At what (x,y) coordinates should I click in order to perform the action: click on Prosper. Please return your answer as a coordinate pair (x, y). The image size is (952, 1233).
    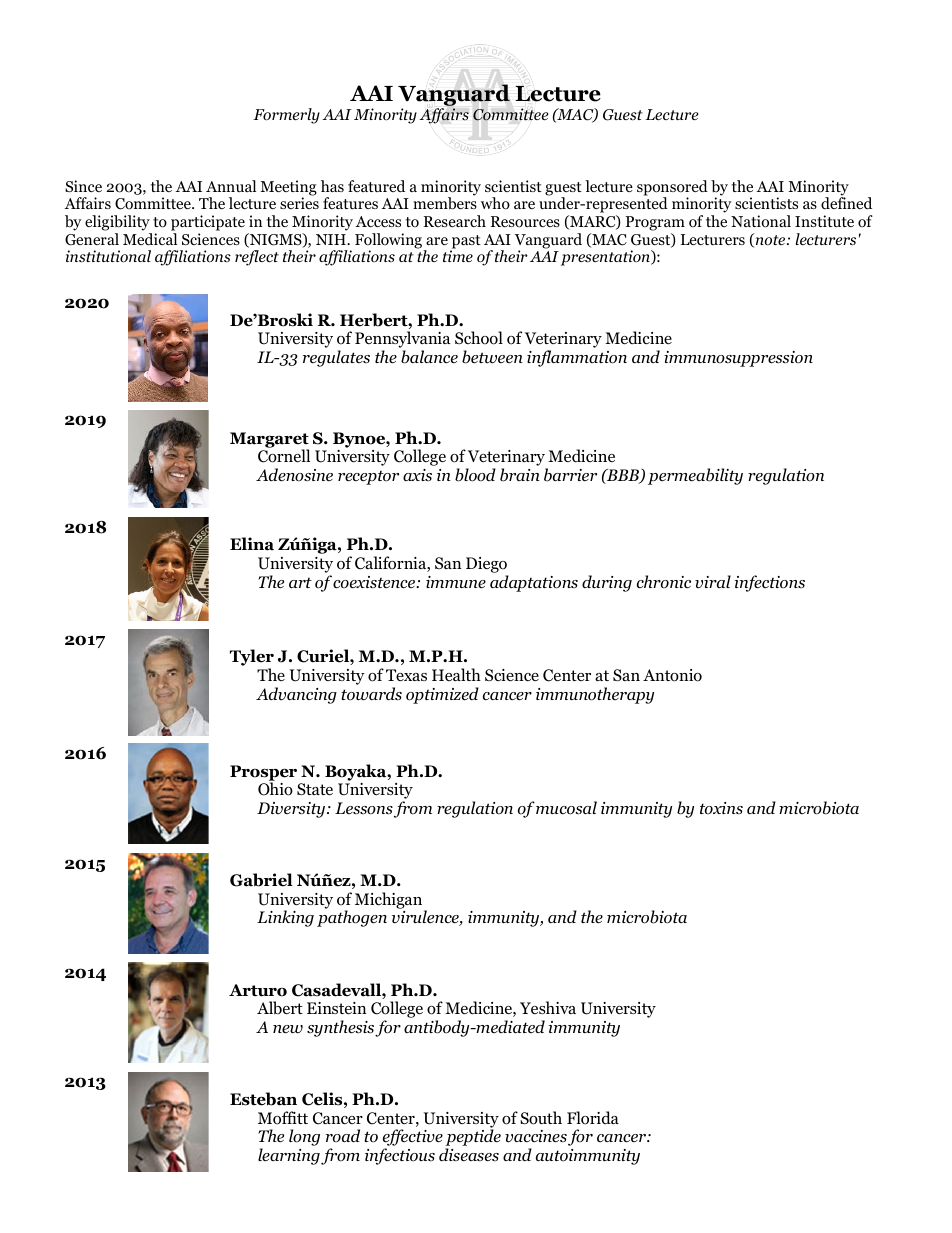
    Looking at the image, I should click on (265, 774).
